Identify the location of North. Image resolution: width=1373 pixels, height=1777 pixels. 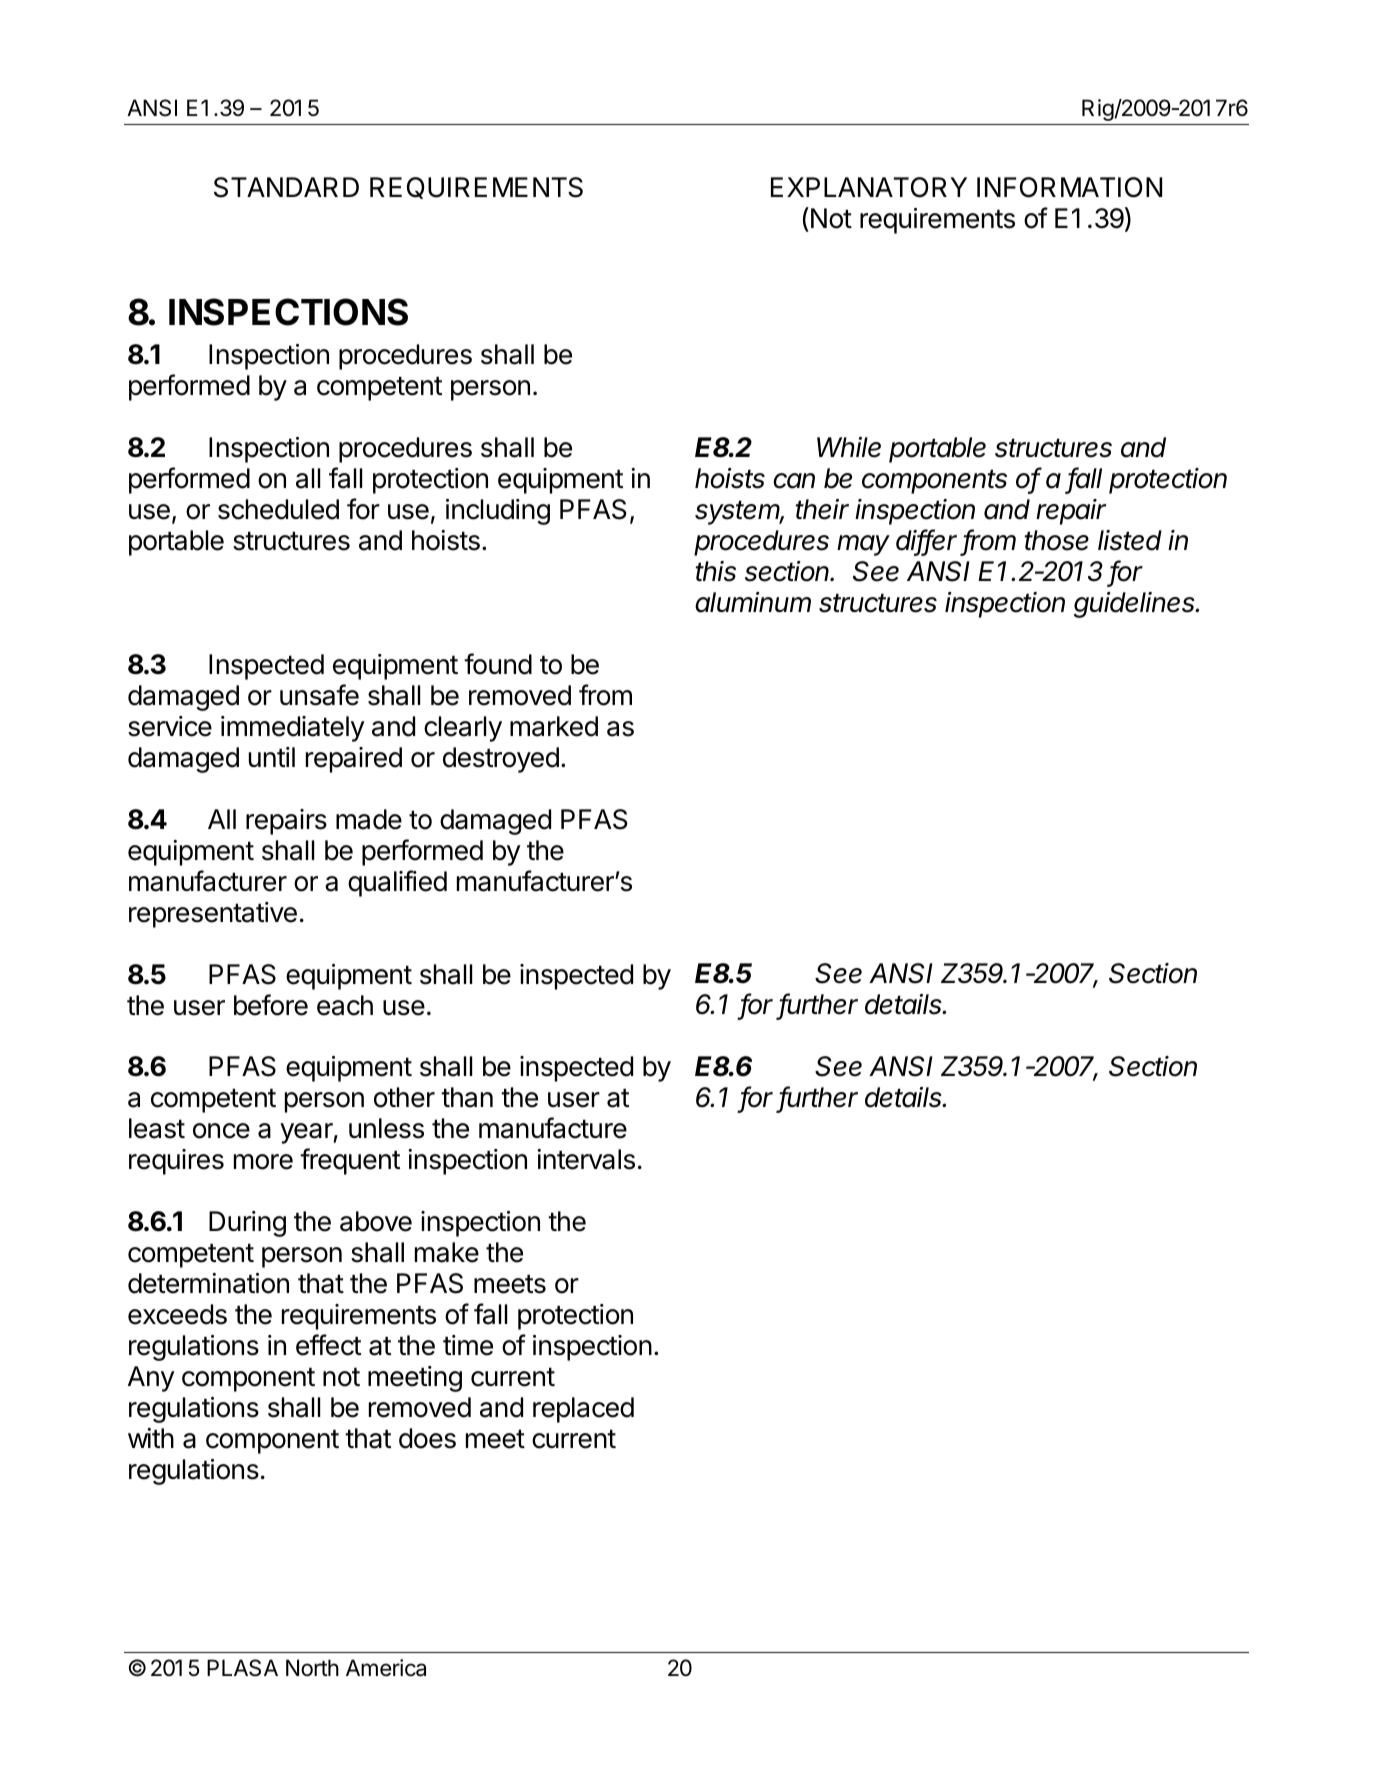
(312, 1668).
